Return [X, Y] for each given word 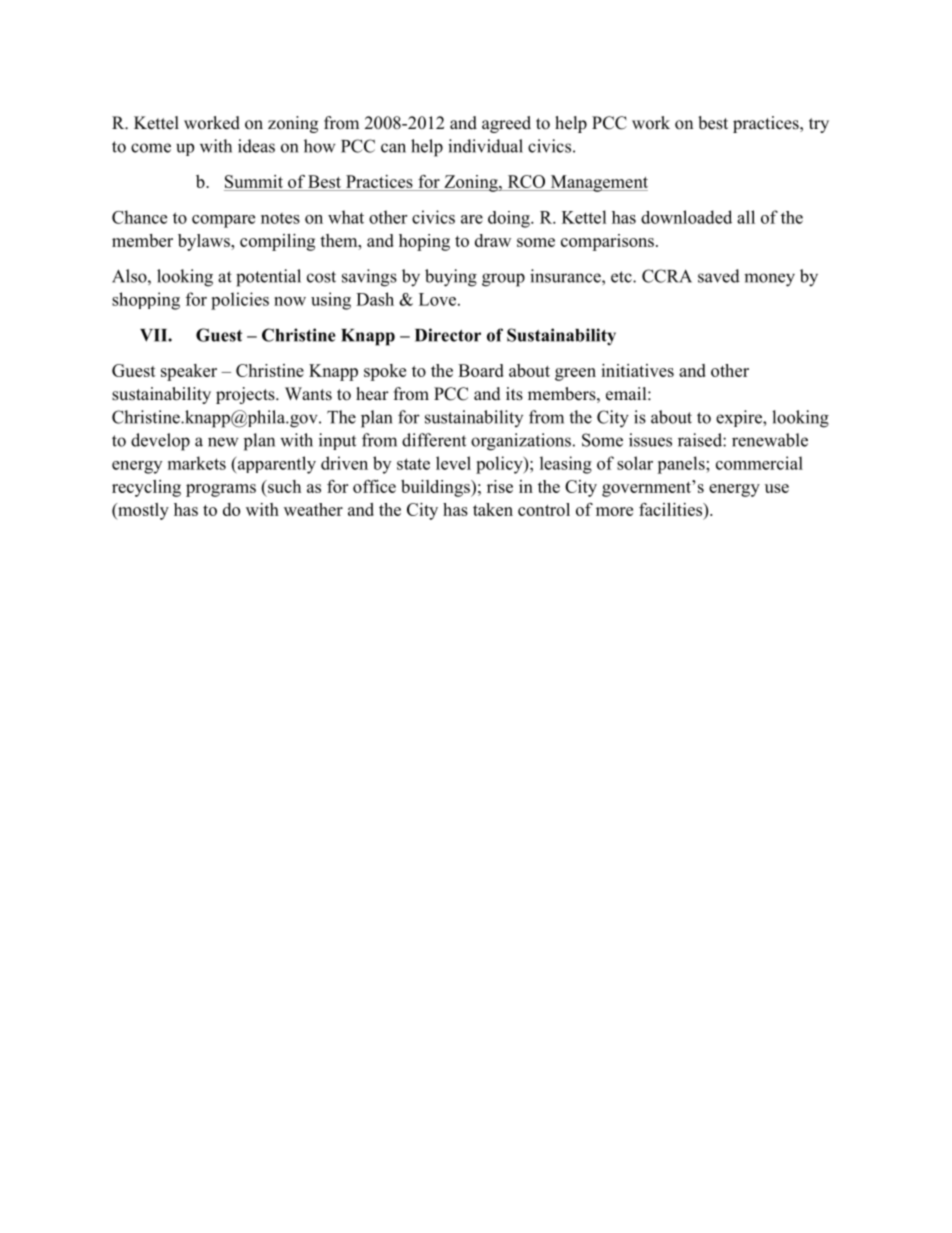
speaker [189, 372]
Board [481, 370]
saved [719, 276]
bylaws [205, 242]
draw [493, 240]
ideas [256, 146]
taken [493, 509]
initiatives [637, 370]
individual [485, 146]
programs [221, 490]
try [819, 125]
